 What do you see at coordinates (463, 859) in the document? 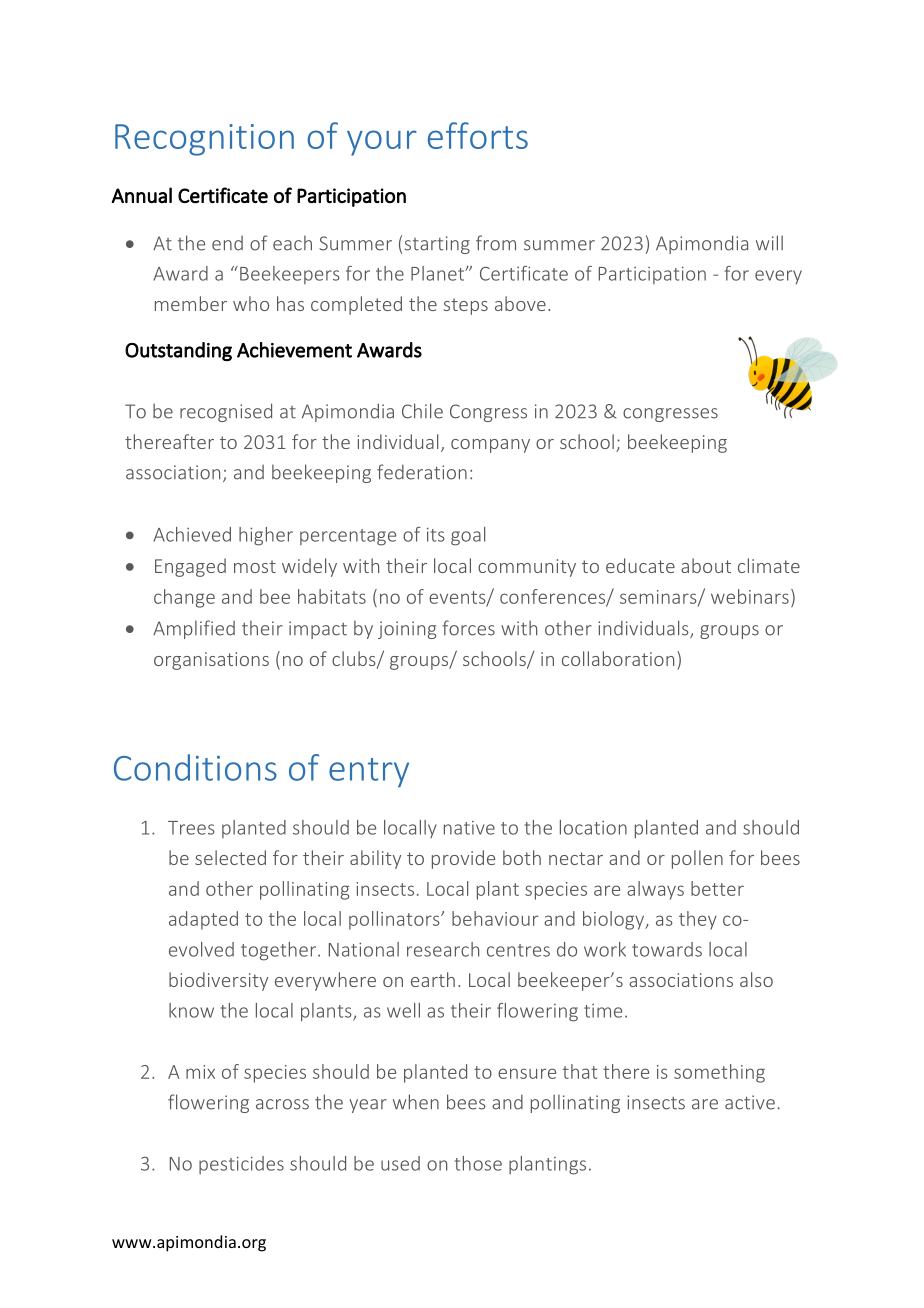
I see `provide` at bounding box center [463, 859].
